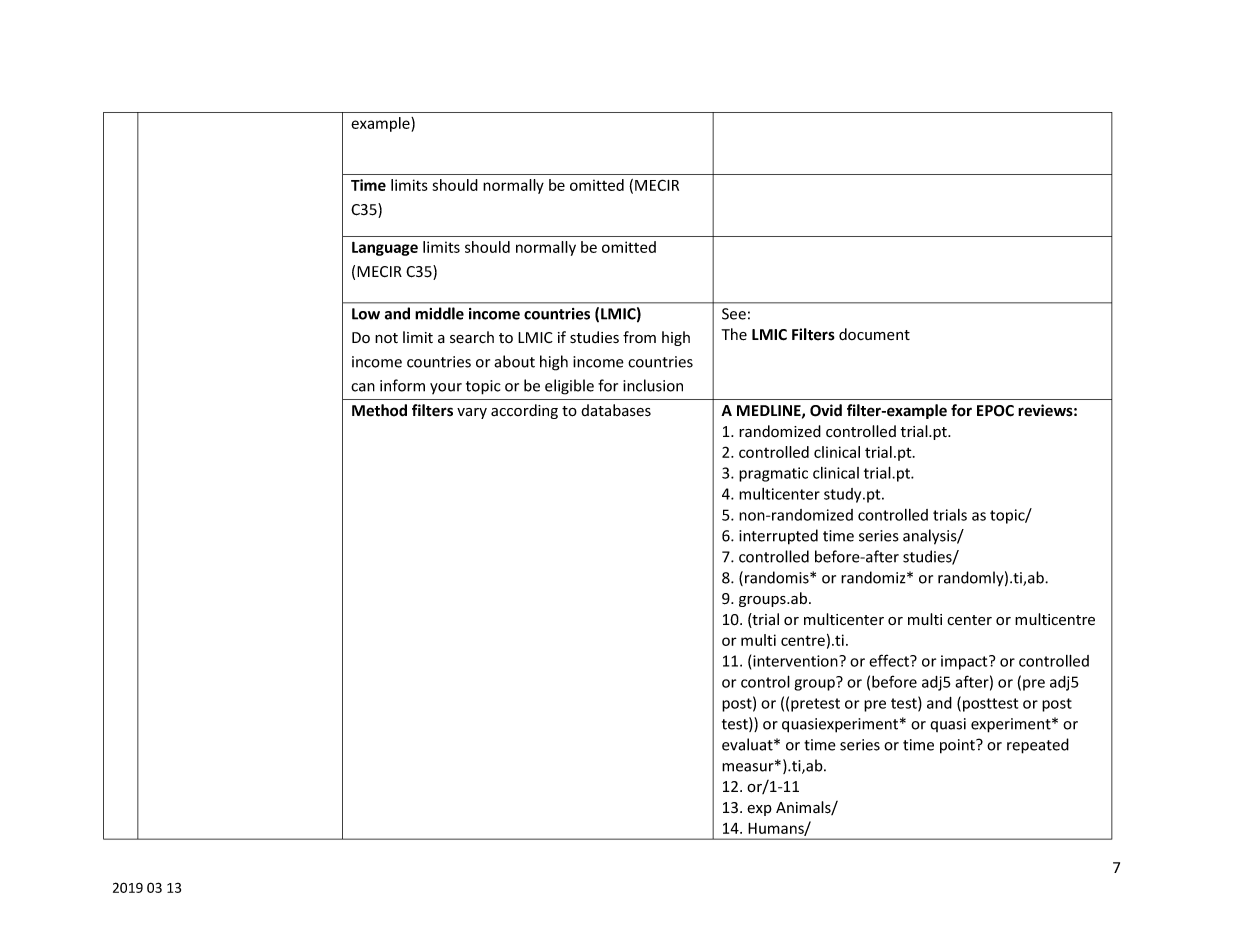  I want to click on intervention, so click(796, 661).
